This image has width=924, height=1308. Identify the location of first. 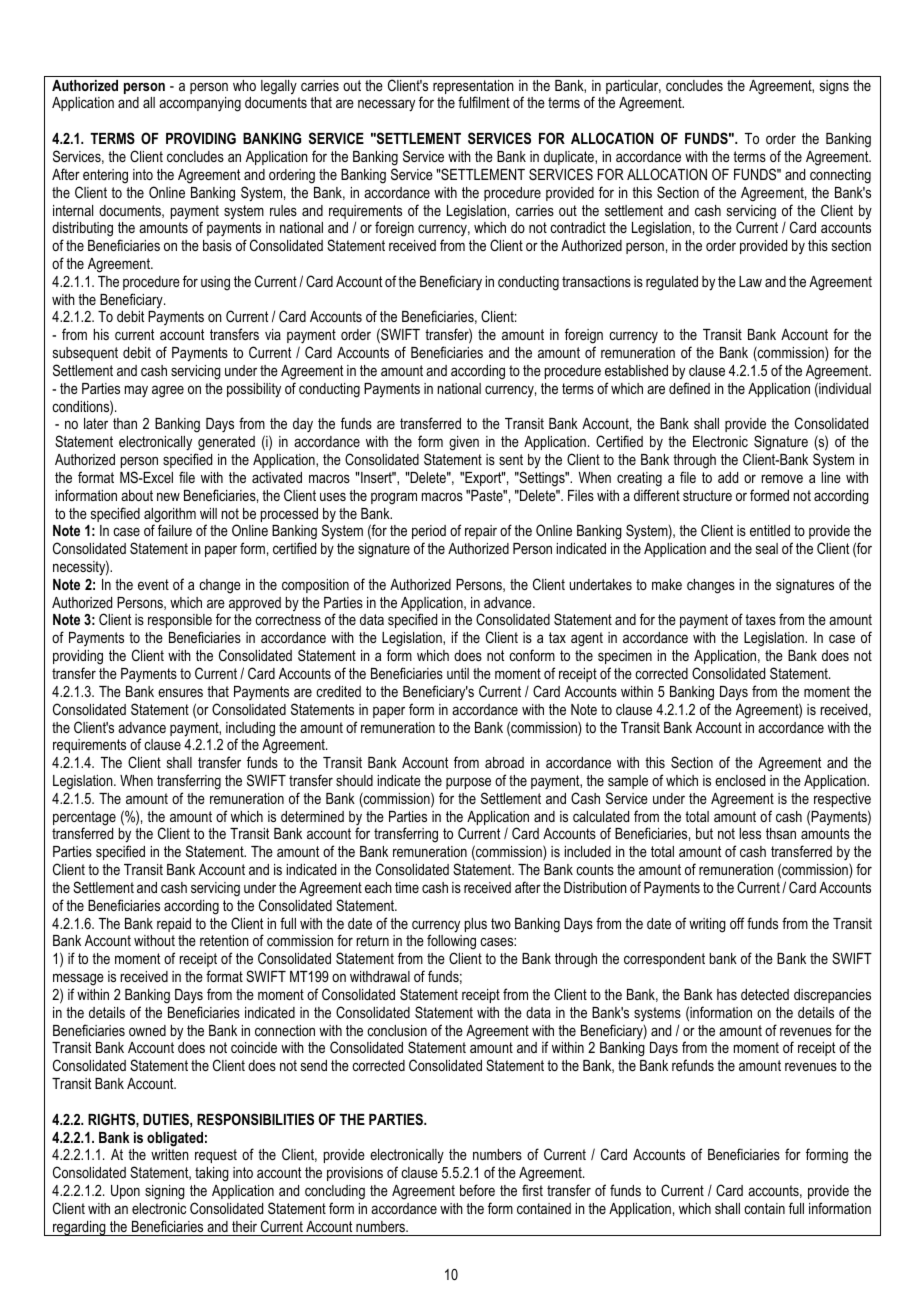
(532, 1190).
